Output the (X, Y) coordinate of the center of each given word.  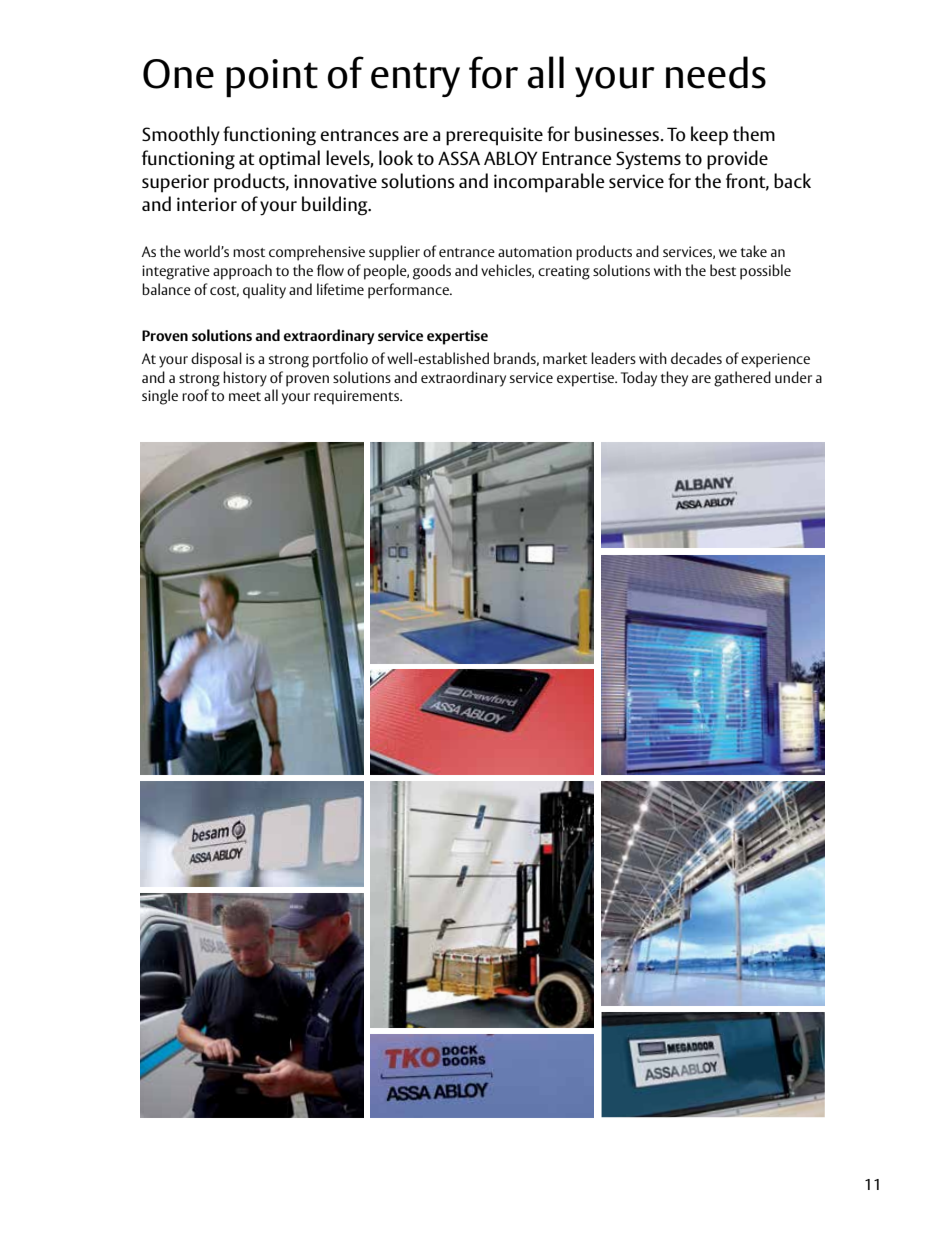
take (754, 251)
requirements (357, 397)
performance (409, 291)
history (245, 379)
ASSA (459, 158)
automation (535, 251)
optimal (289, 160)
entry (415, 79)
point (272, 78)
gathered (742, 379)
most (249, 252)
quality (264, 291)
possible (765, 272)
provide (737, 160)
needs (716, 72)
